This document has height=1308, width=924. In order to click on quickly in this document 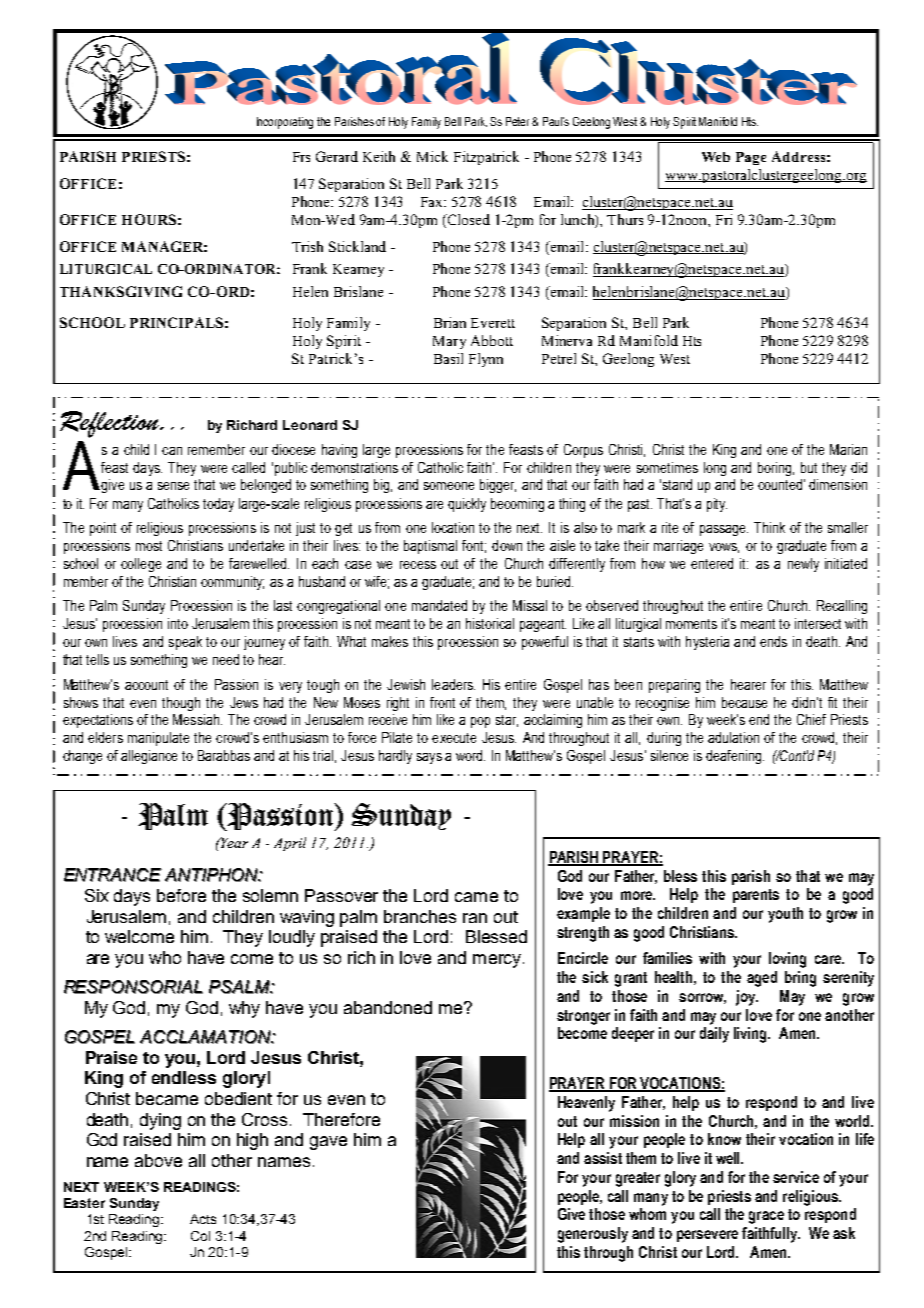, I will do `click(467, 505)`.
